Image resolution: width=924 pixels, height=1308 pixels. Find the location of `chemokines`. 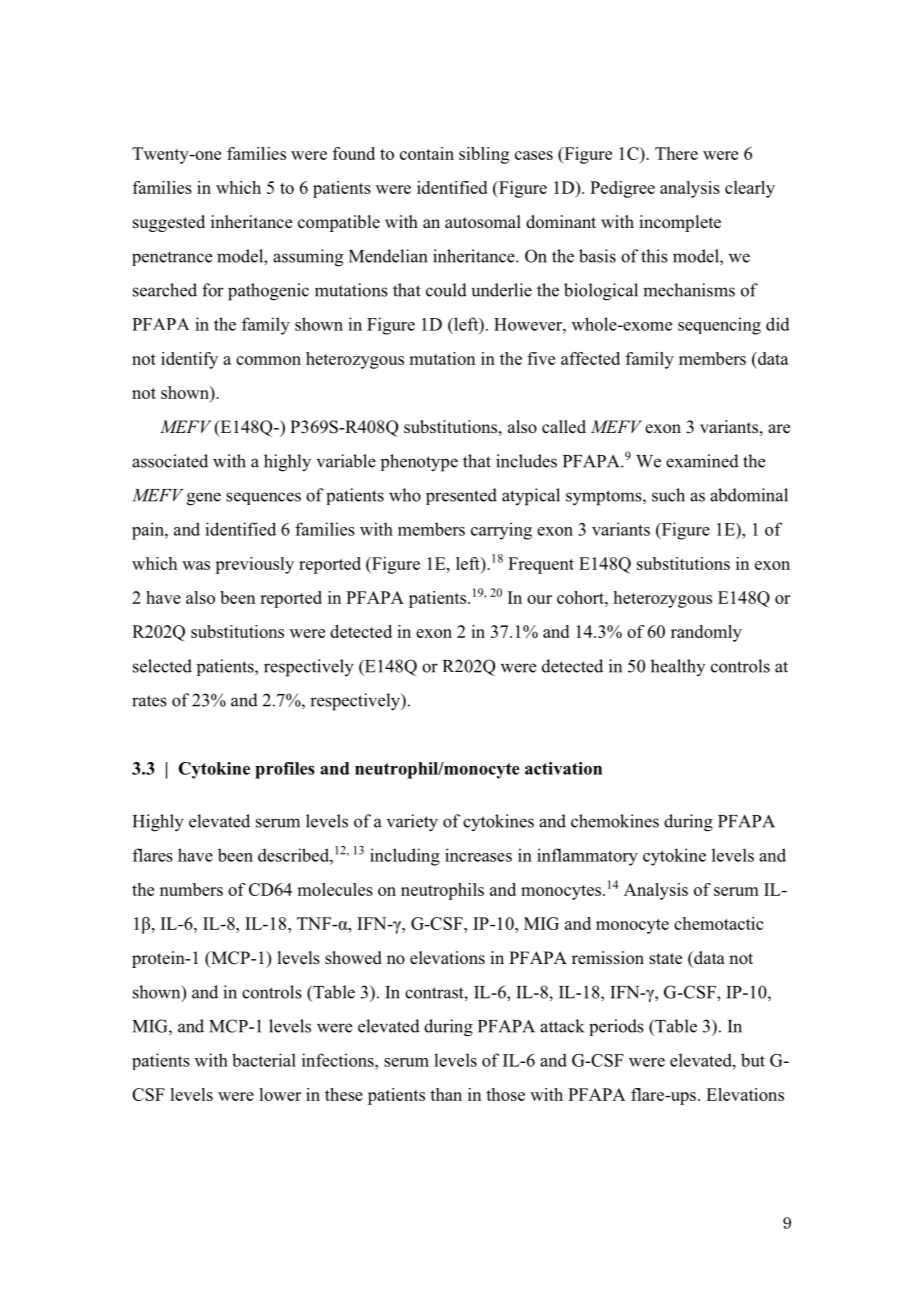

chemokines is located at coordinates (615, 821).
